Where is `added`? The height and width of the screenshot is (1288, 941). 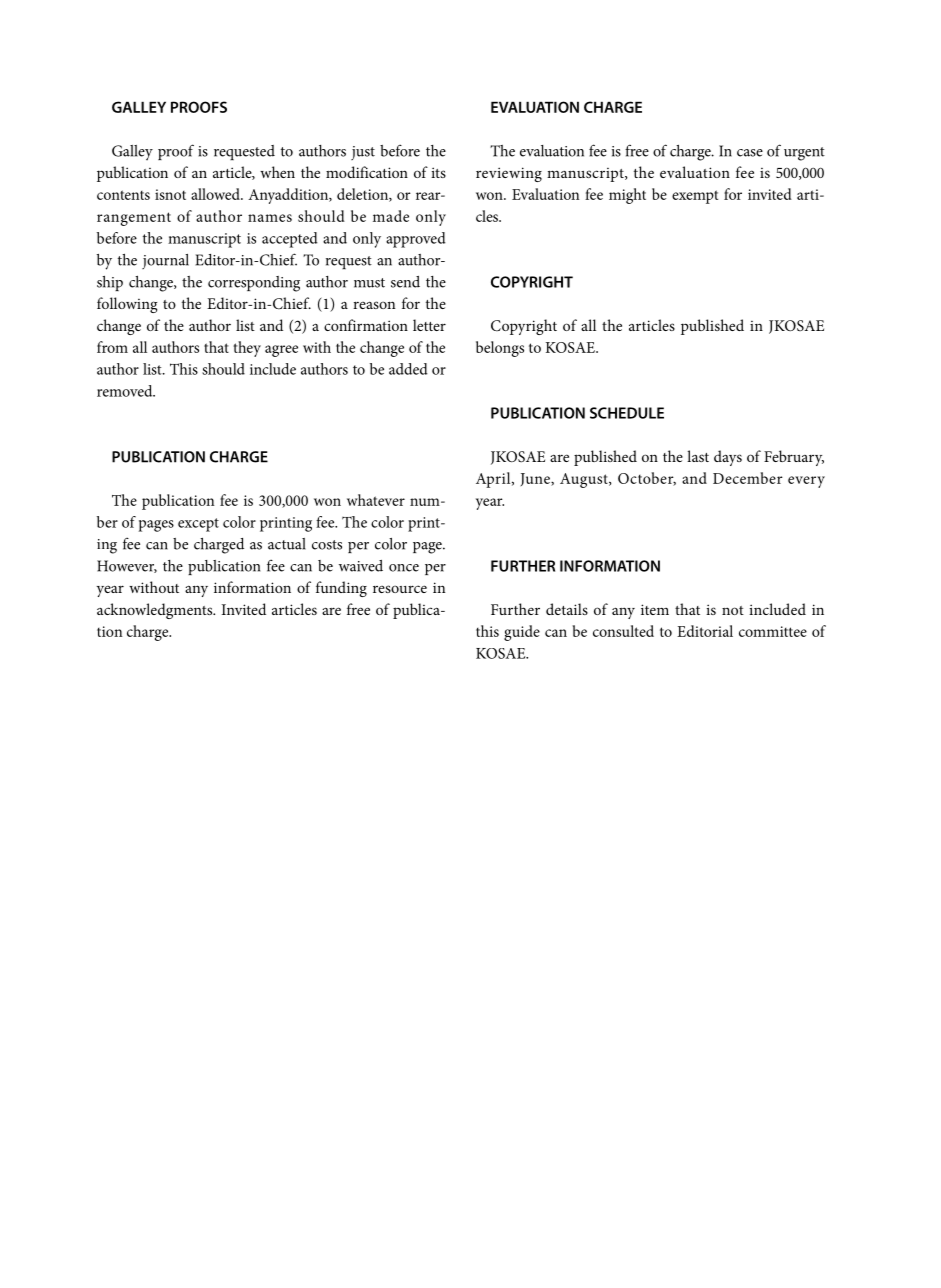 added is located at coordinates (408, 369).
